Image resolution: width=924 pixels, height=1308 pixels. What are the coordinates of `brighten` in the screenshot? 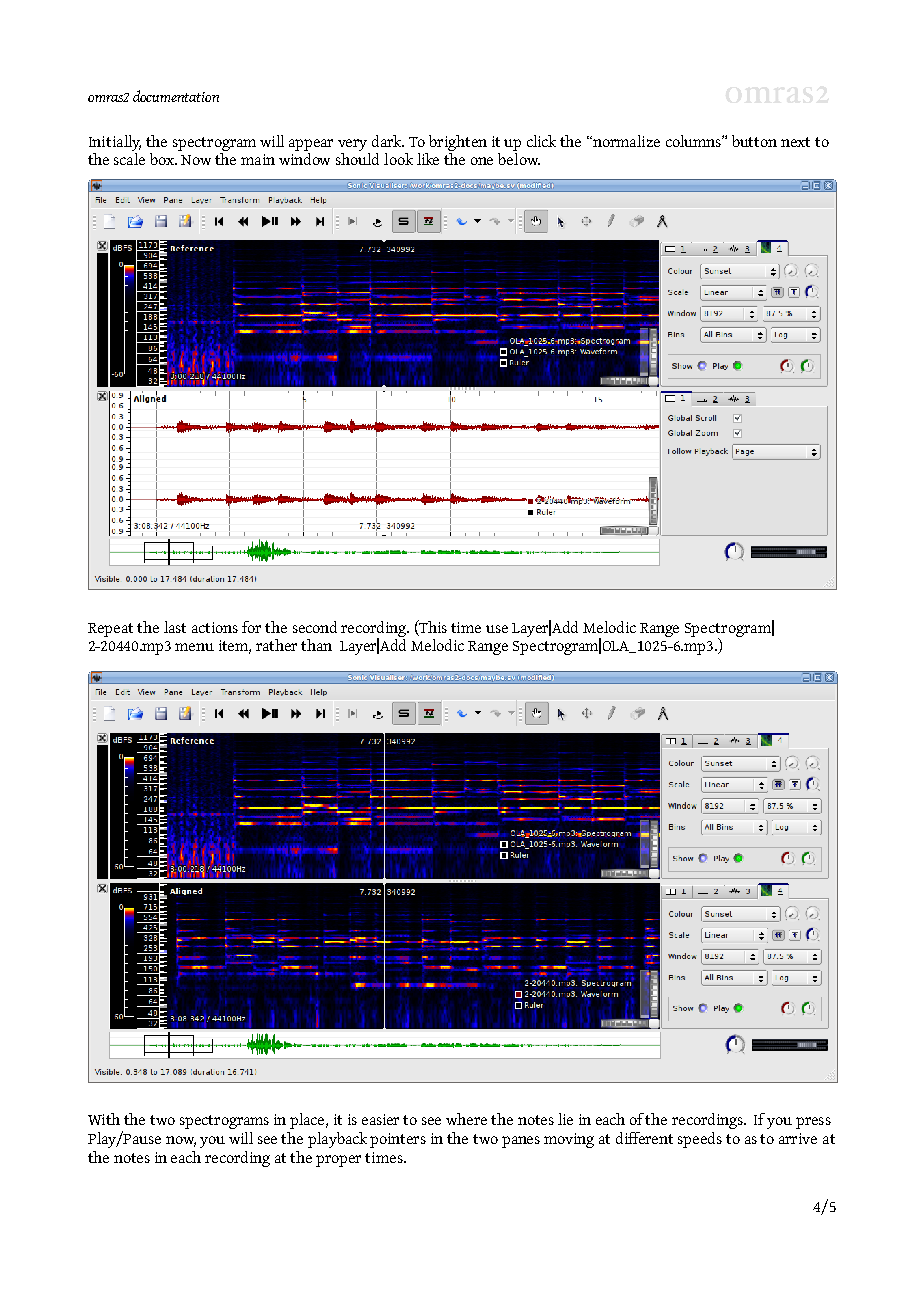 It's located at (458, 143).
